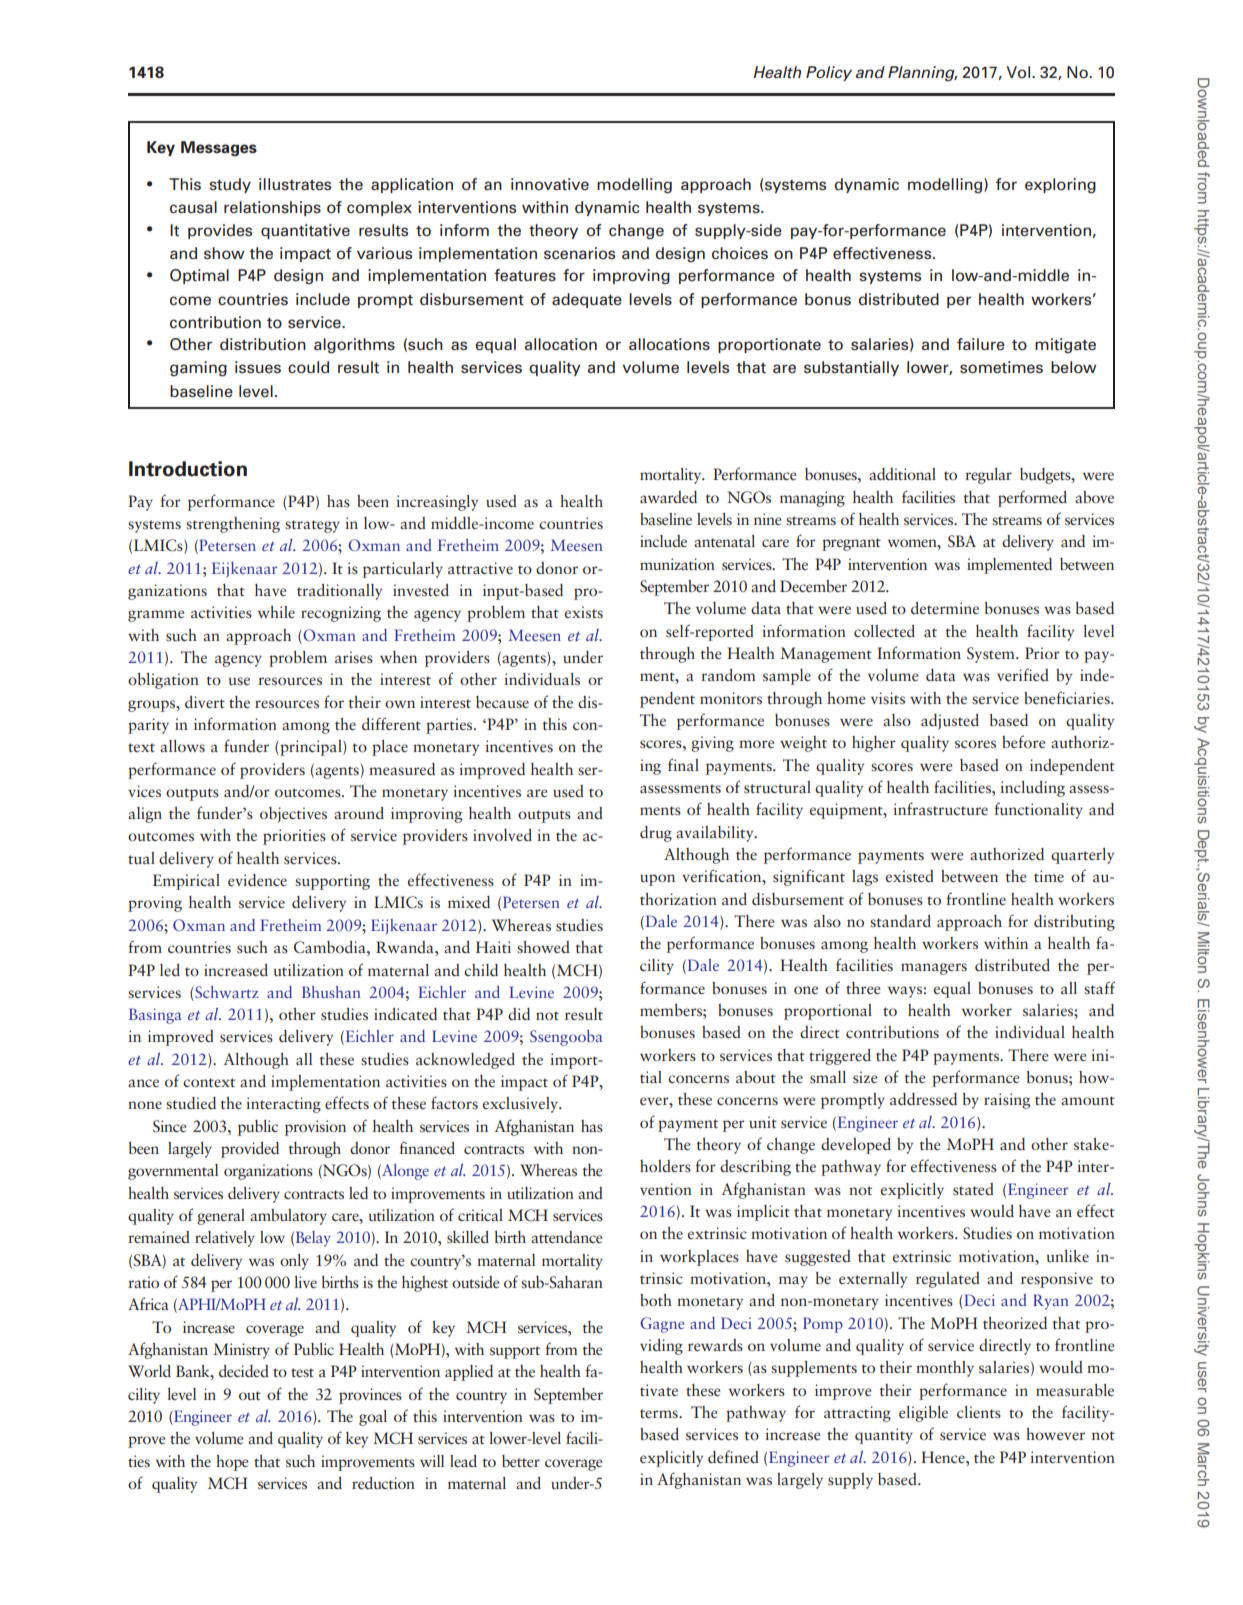  I want to click on innovative, so click(550, 184).
